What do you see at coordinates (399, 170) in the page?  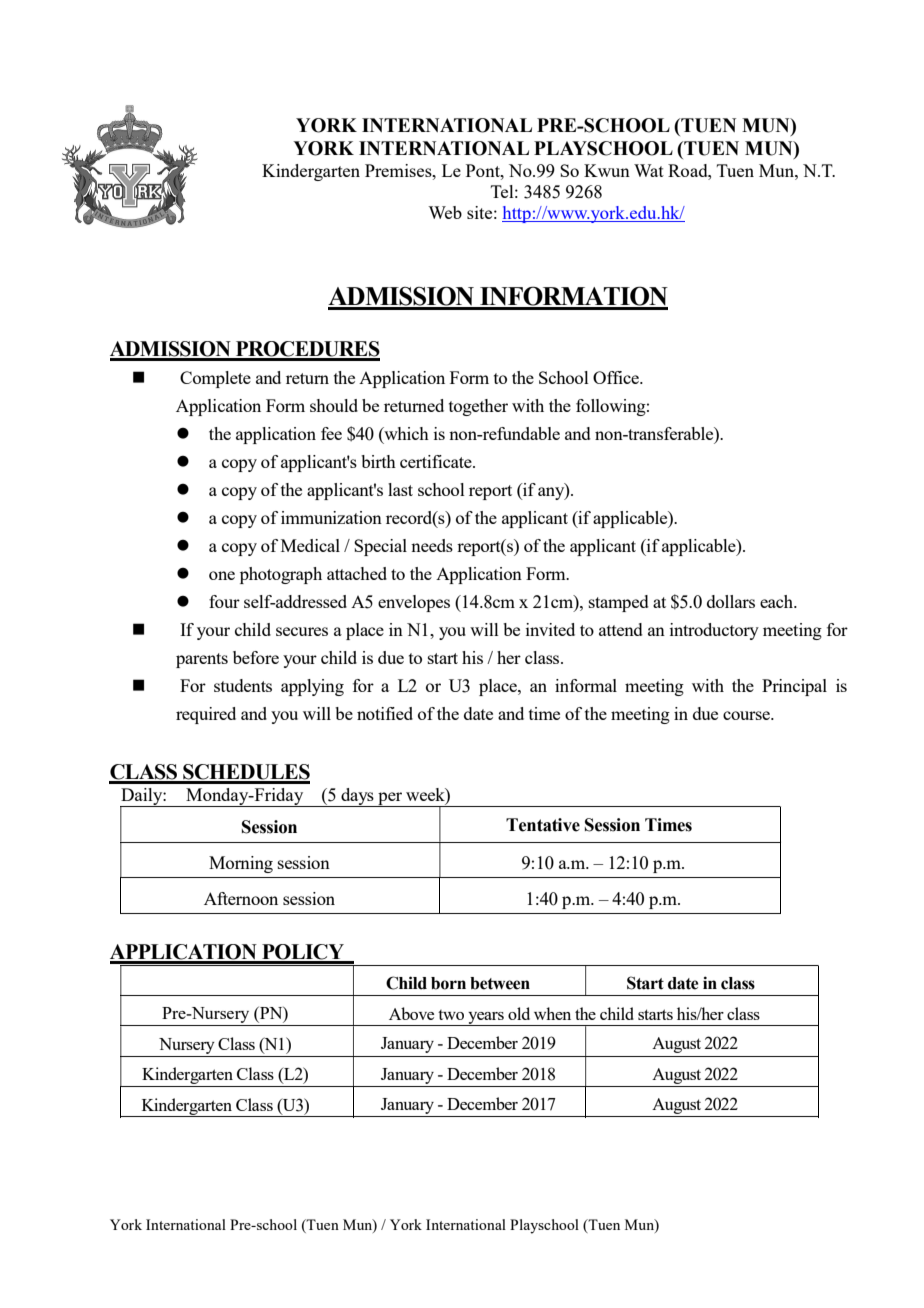 I see `Premises` at bounding box center [399, 170].
